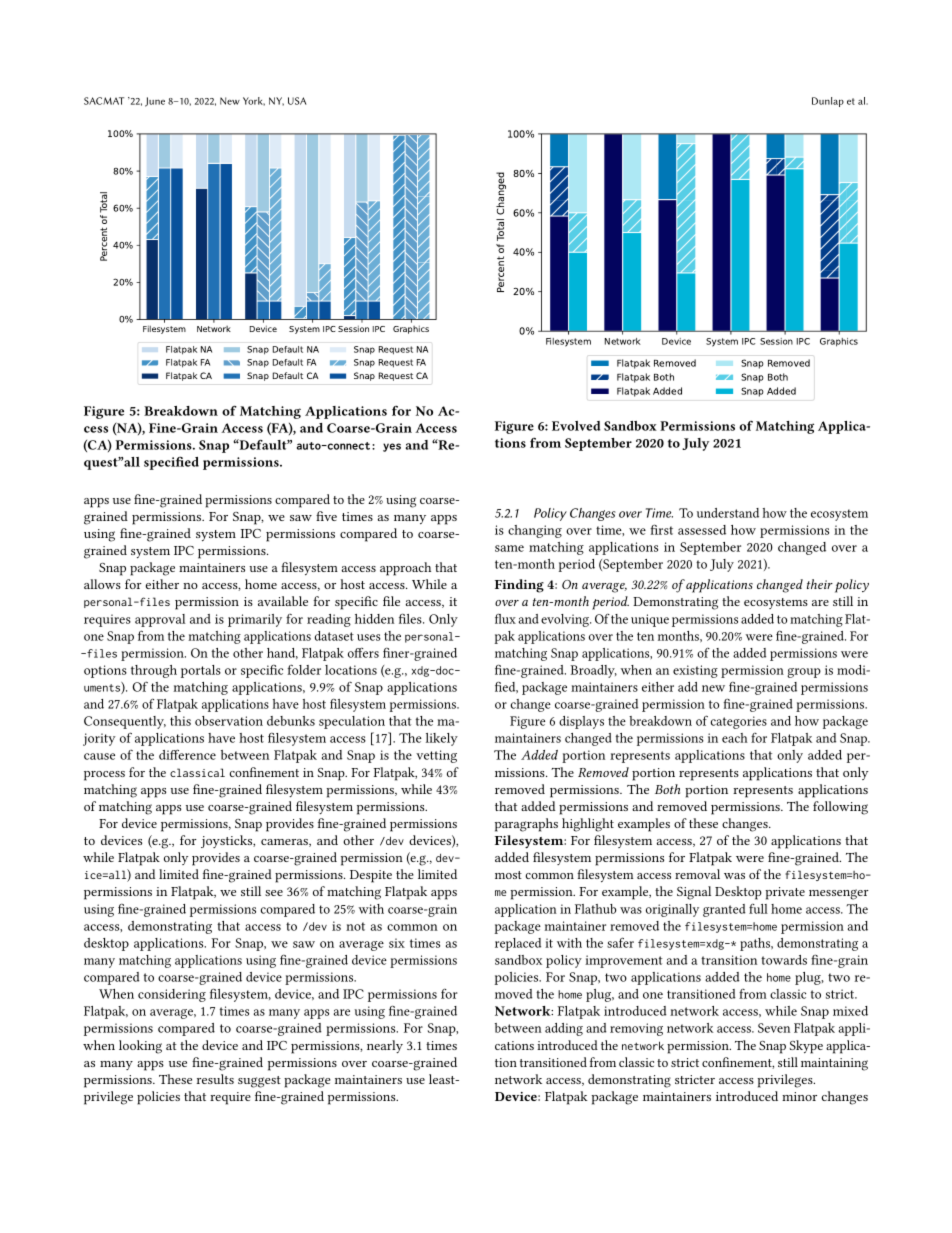 The width and height of the page is (952, 1233). I want to click on Evolved, so click(576, 426).
